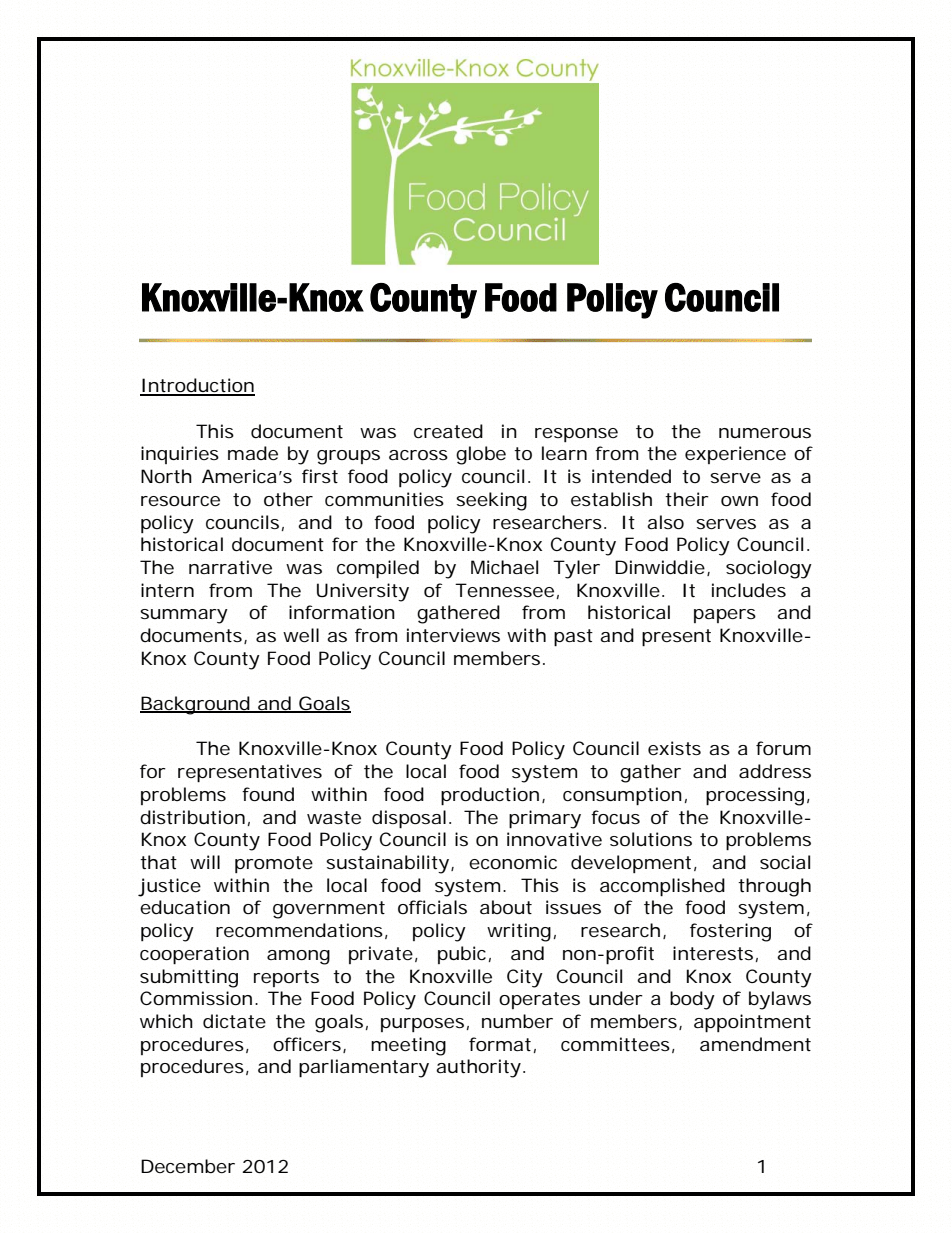 This page has width=952, height=1233. Describe the element at coordinates (205, 862) in the page. I see `will` at that location.
